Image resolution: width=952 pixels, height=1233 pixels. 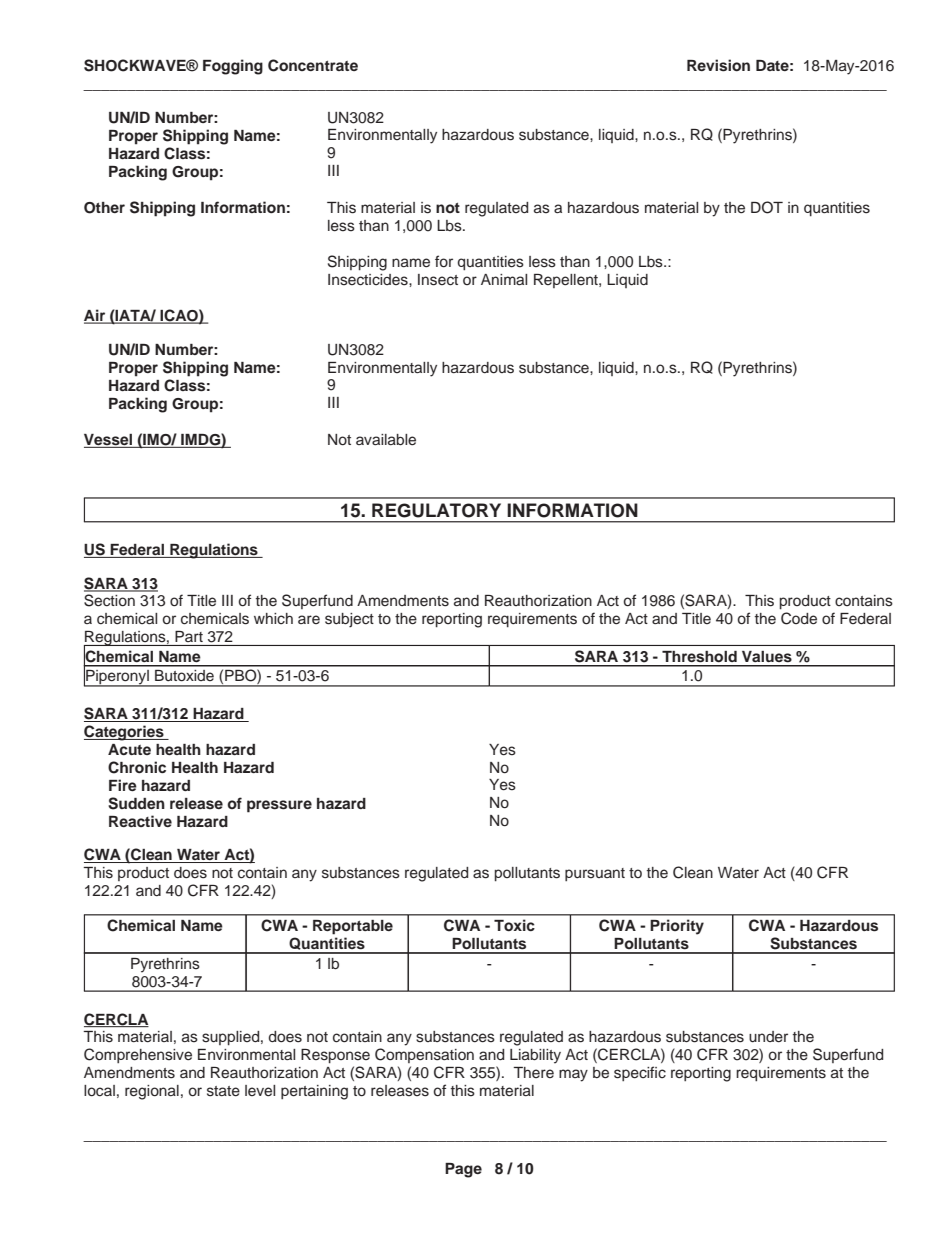 What do you see at coordinates (189, 636) in the screenshot?
I see `Part` at bounding box center [189, 636].
